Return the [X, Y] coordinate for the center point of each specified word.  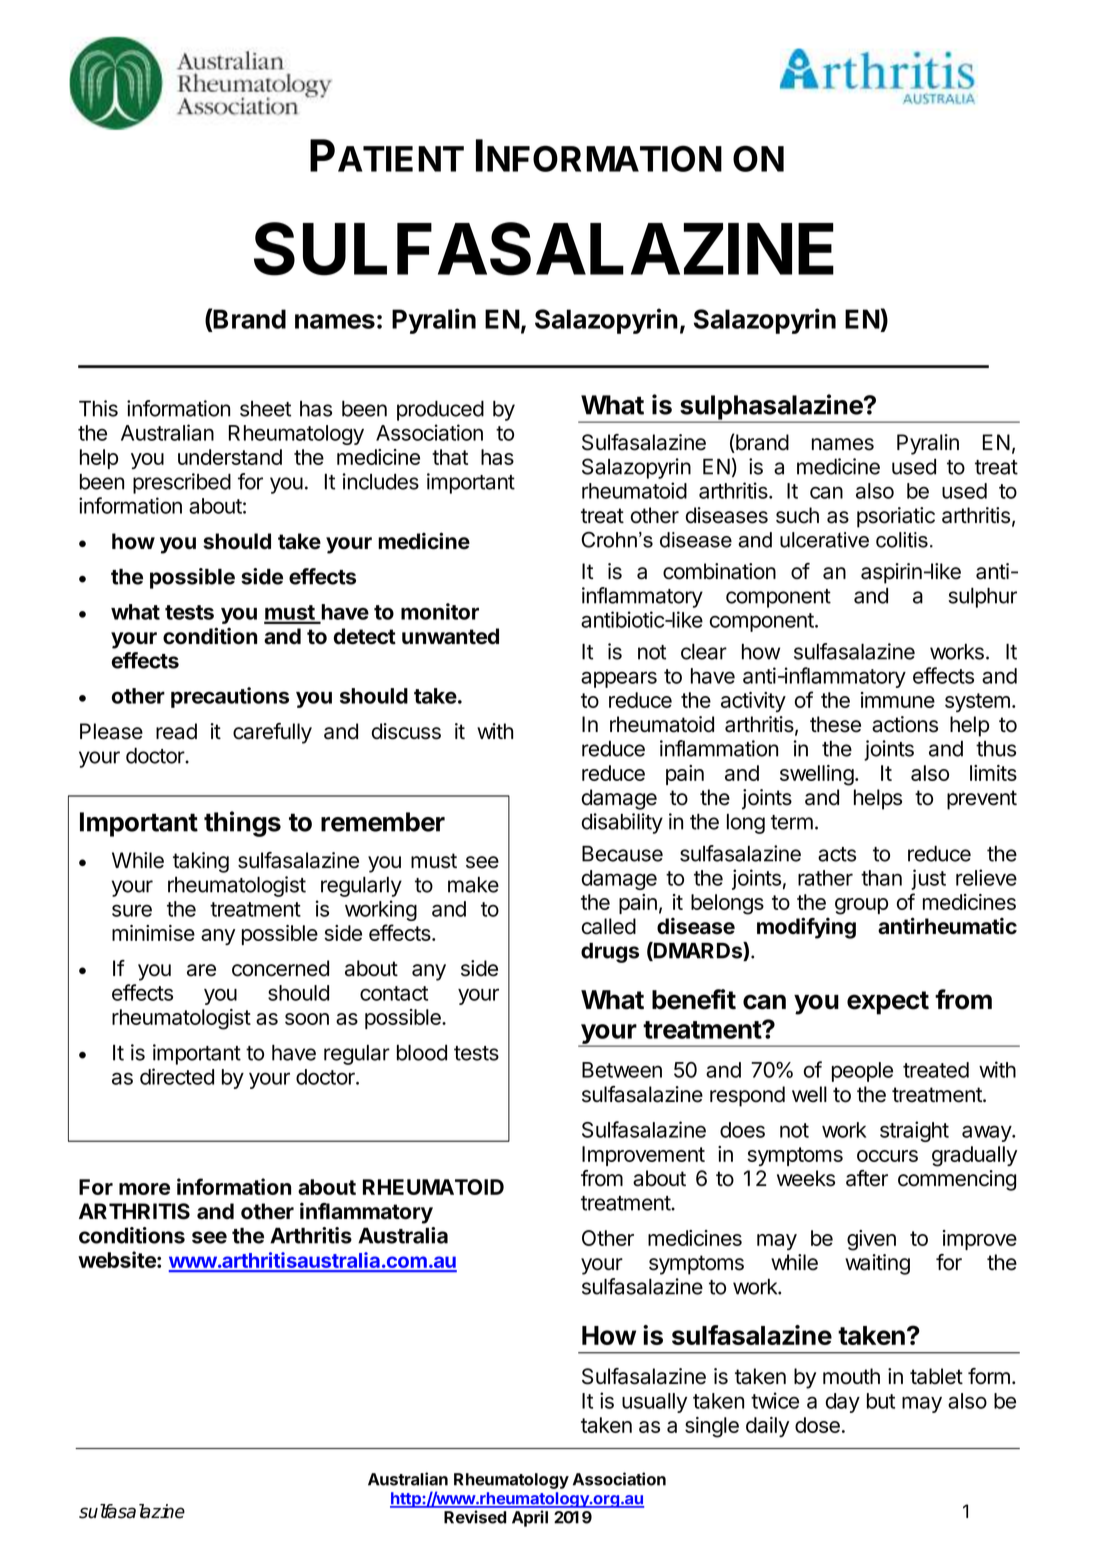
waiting [877, 1264]
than [881, 878]
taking [201, 862]
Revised [475, 1517]
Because [622, 853]
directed [177, 1076]
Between [622, 1070]
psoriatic [896, 517]
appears [619, 679]
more [144, 1189]
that [450, 457]
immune [898, 700]
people [862, 1072]
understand [230, 457]
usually [654, 1403]
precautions [230, 697]
